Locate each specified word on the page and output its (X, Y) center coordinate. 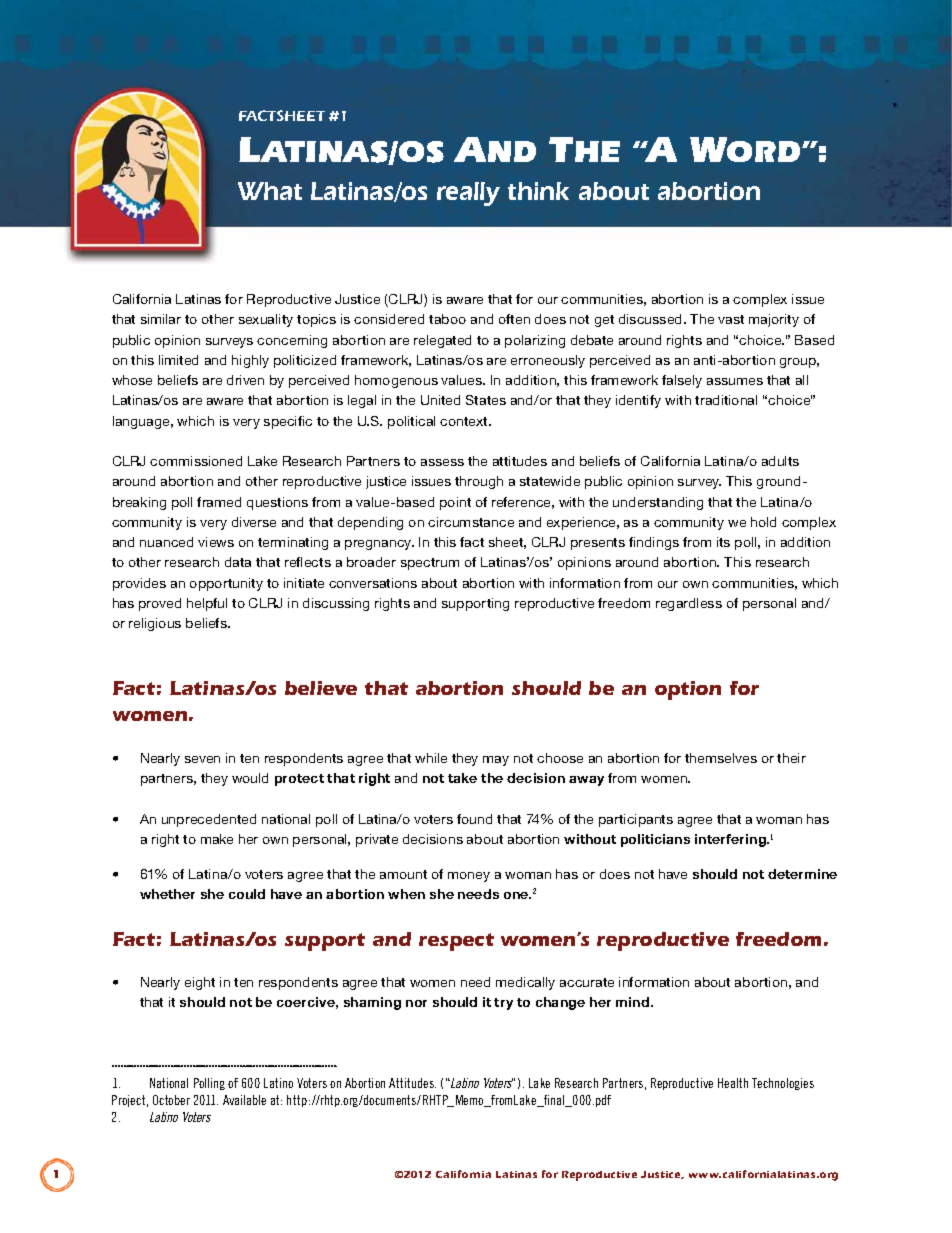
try (503, 1004)
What (270, 191)
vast (731, 319)
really (468, 194)
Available (244, 1100)
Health (733, 1083)
